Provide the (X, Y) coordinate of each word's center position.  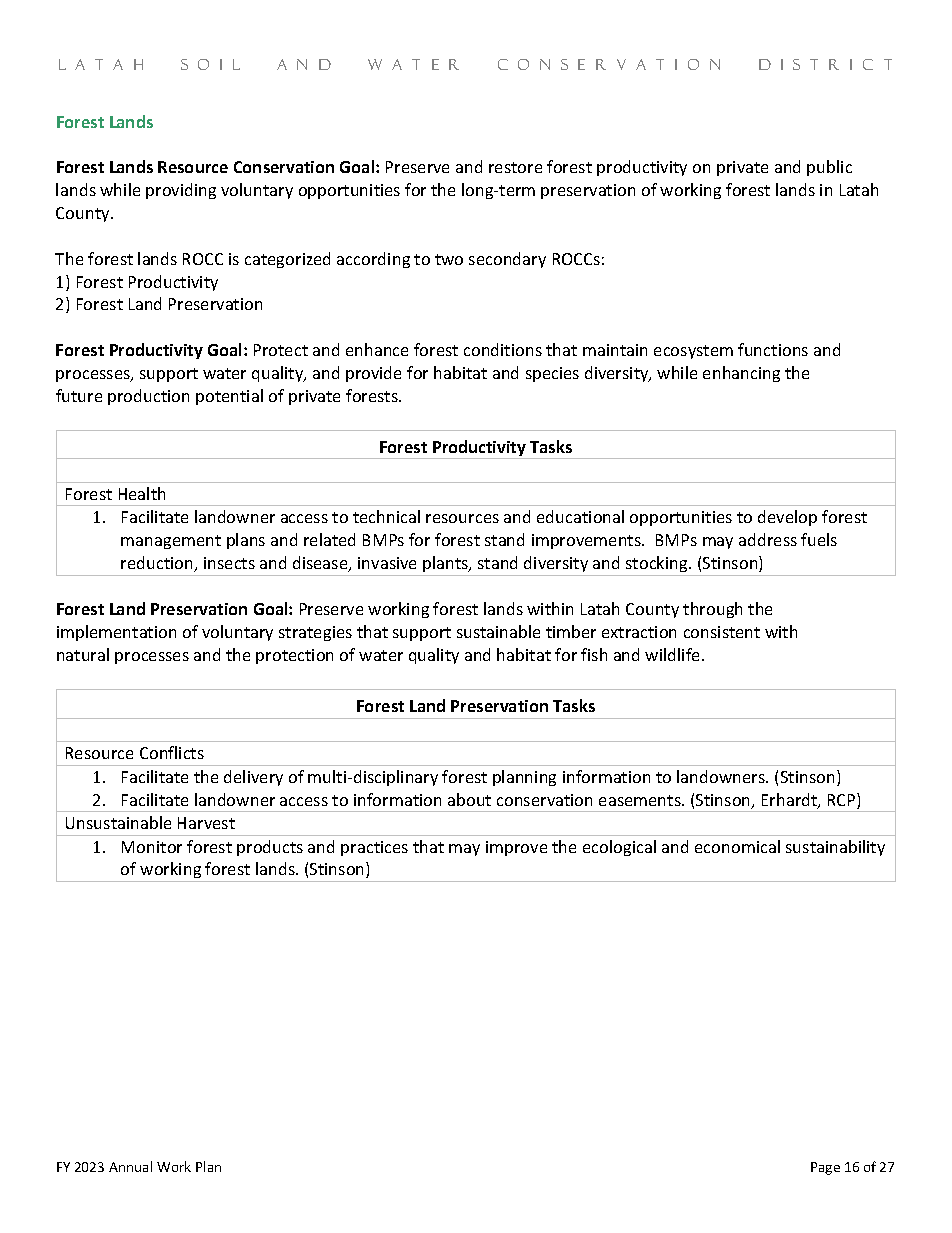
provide (373, 374)
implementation (116, 633)
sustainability (835, 848)
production (148, 397)
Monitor (152, 847)
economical (737, 846)
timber (571, 631)
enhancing (741, 374)
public (829, 168)
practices (374, 848)
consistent (722, 632)
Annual (130, 1166)
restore (515, 167)
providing (181, 191)
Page (825, 1168)
